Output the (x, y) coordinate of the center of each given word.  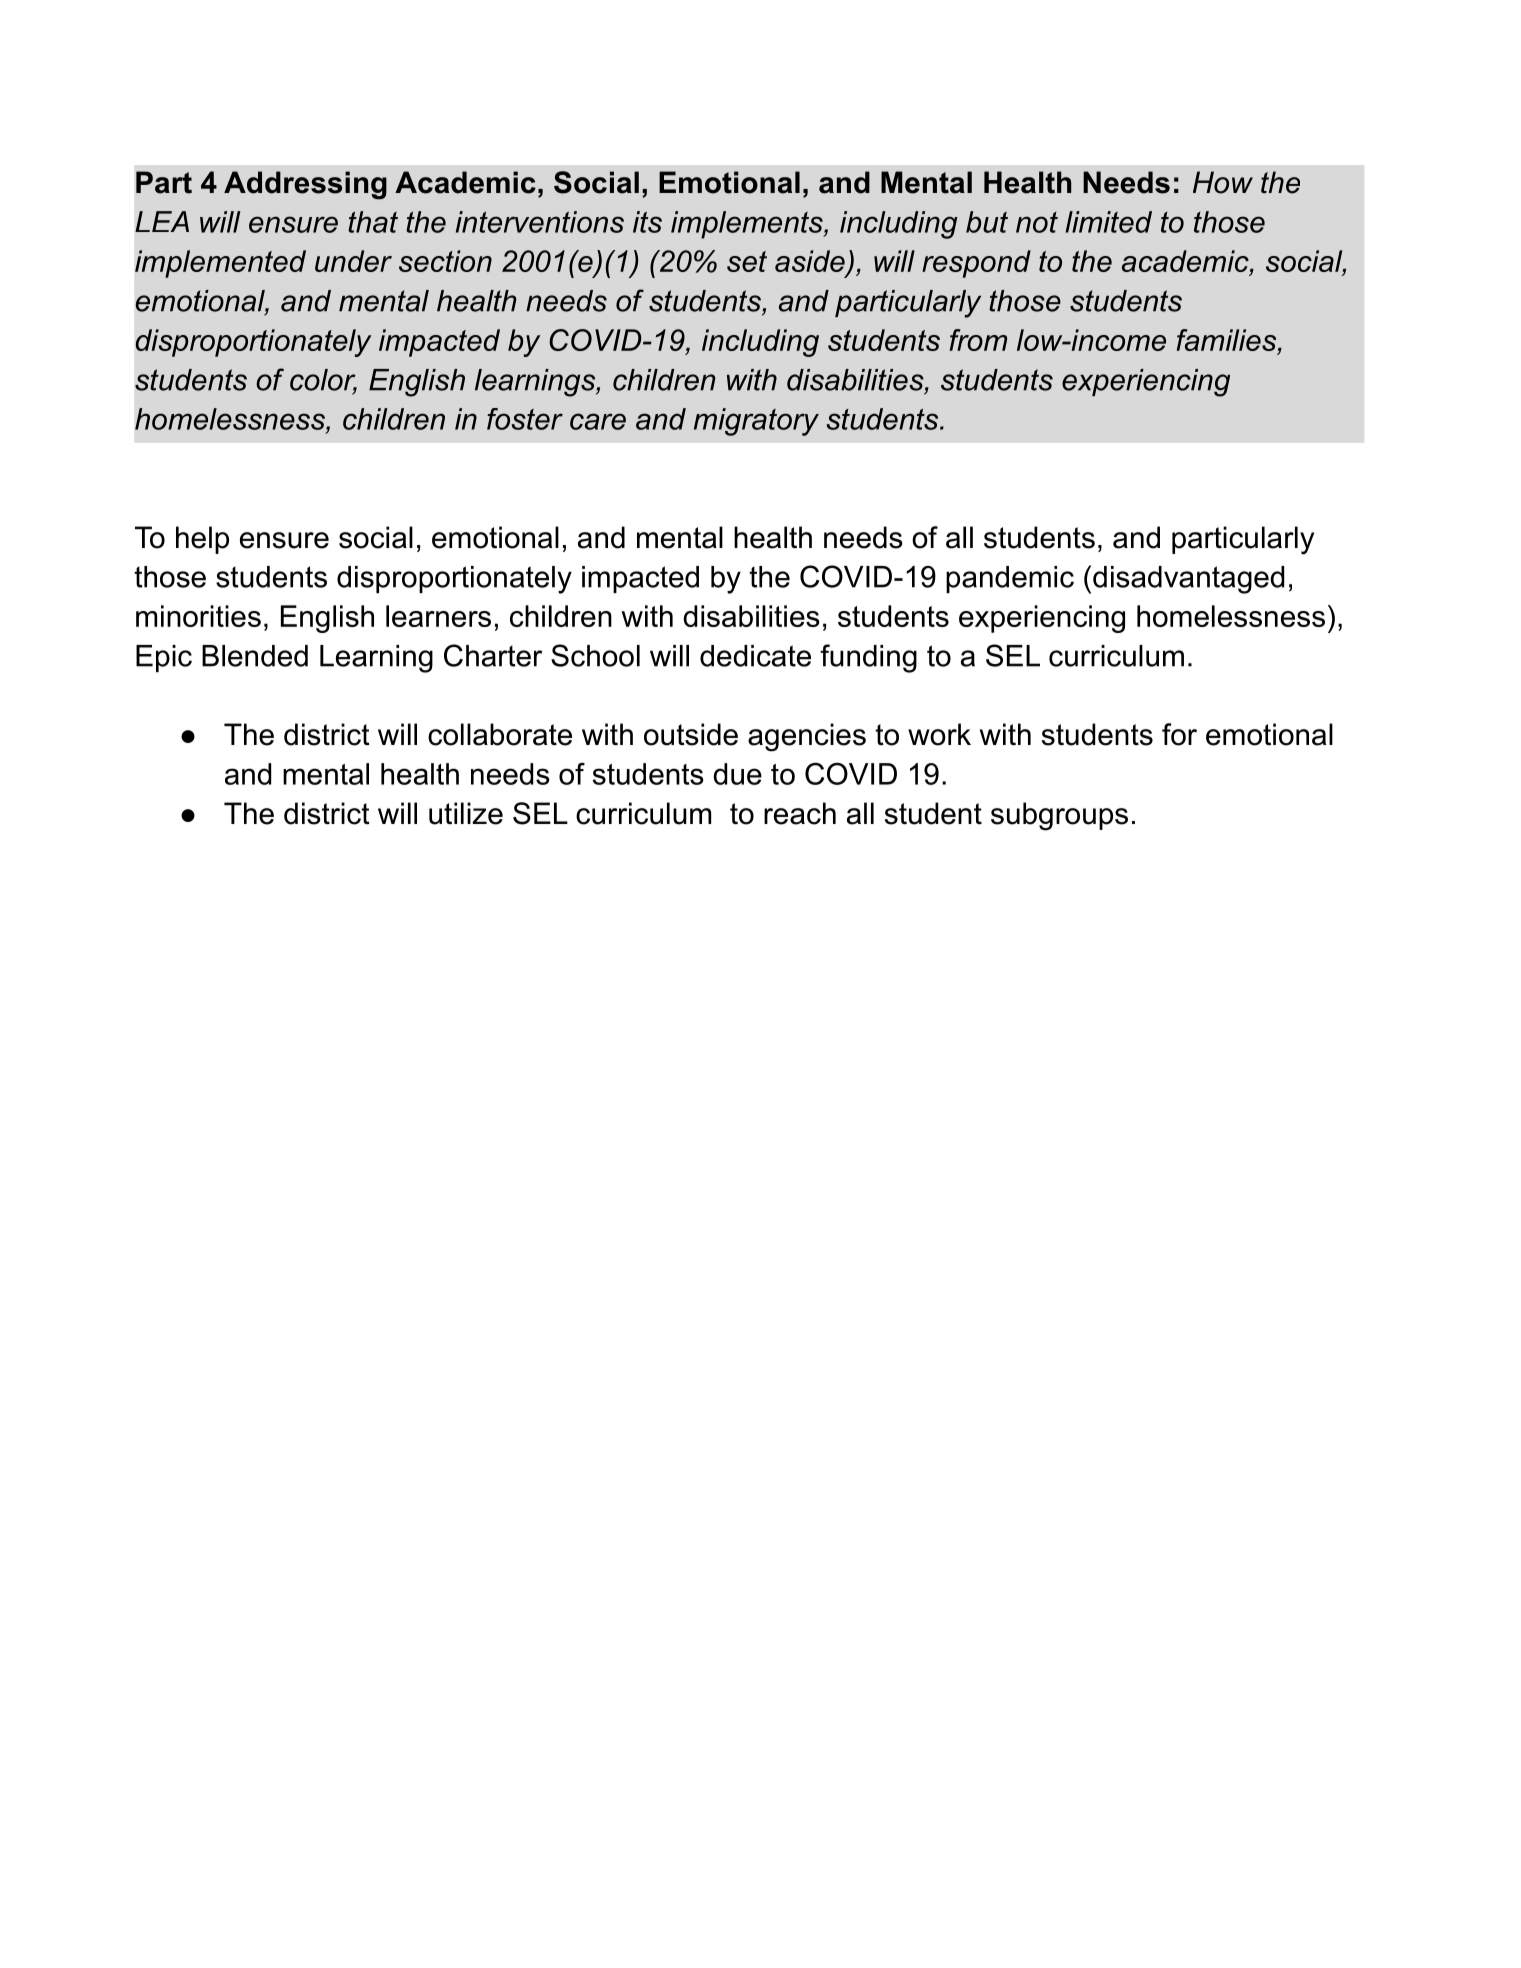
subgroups (1059, 816)
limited (1108, 222)
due (737, 774)
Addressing (305, 185)
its (647, 222)
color (323, 381)
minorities (198, 616)
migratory (756, 422)
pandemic (1010, 579)
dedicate (755, 656)
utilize (466, 813)
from (978, 340)
